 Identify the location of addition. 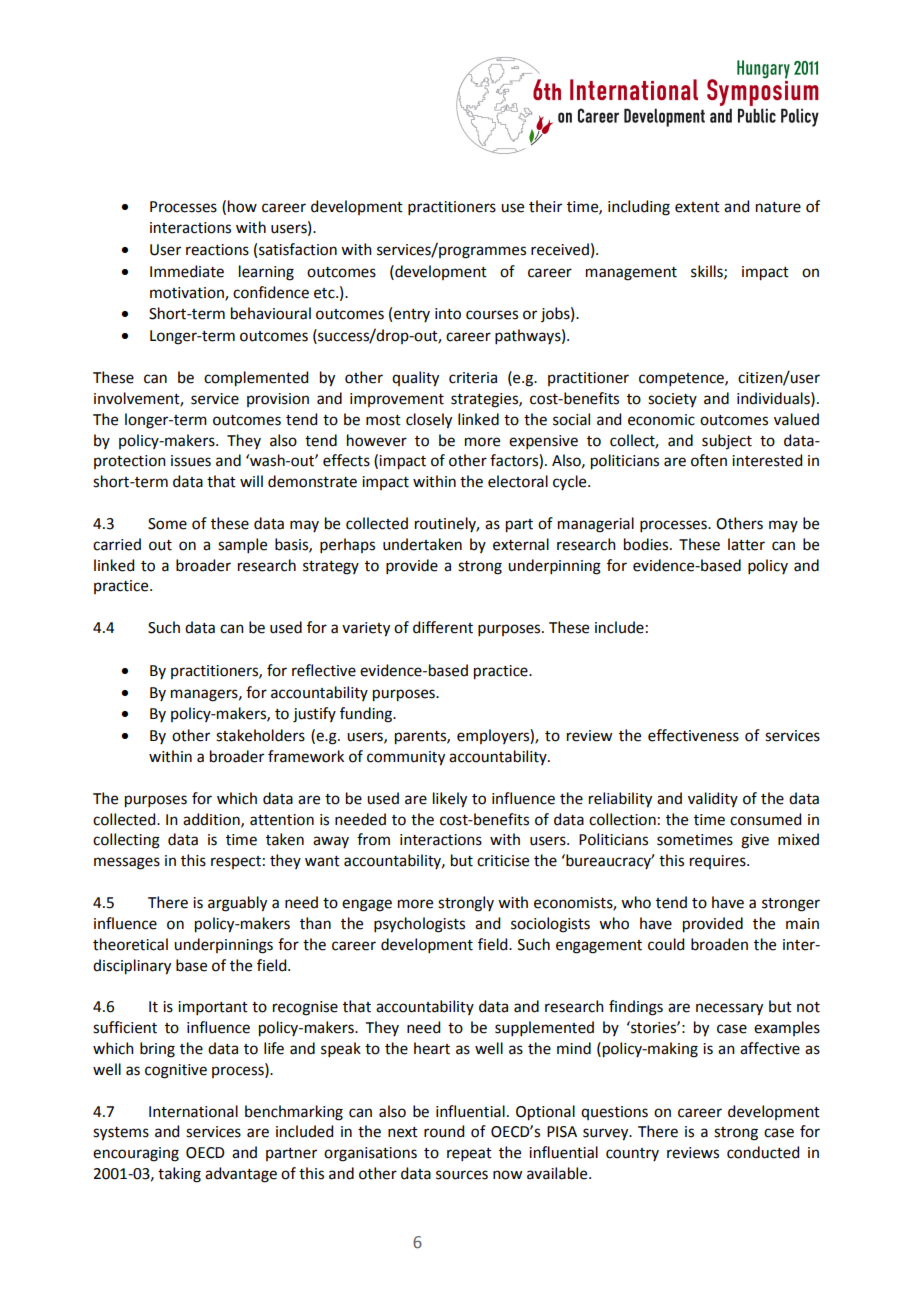
(212, 820).
